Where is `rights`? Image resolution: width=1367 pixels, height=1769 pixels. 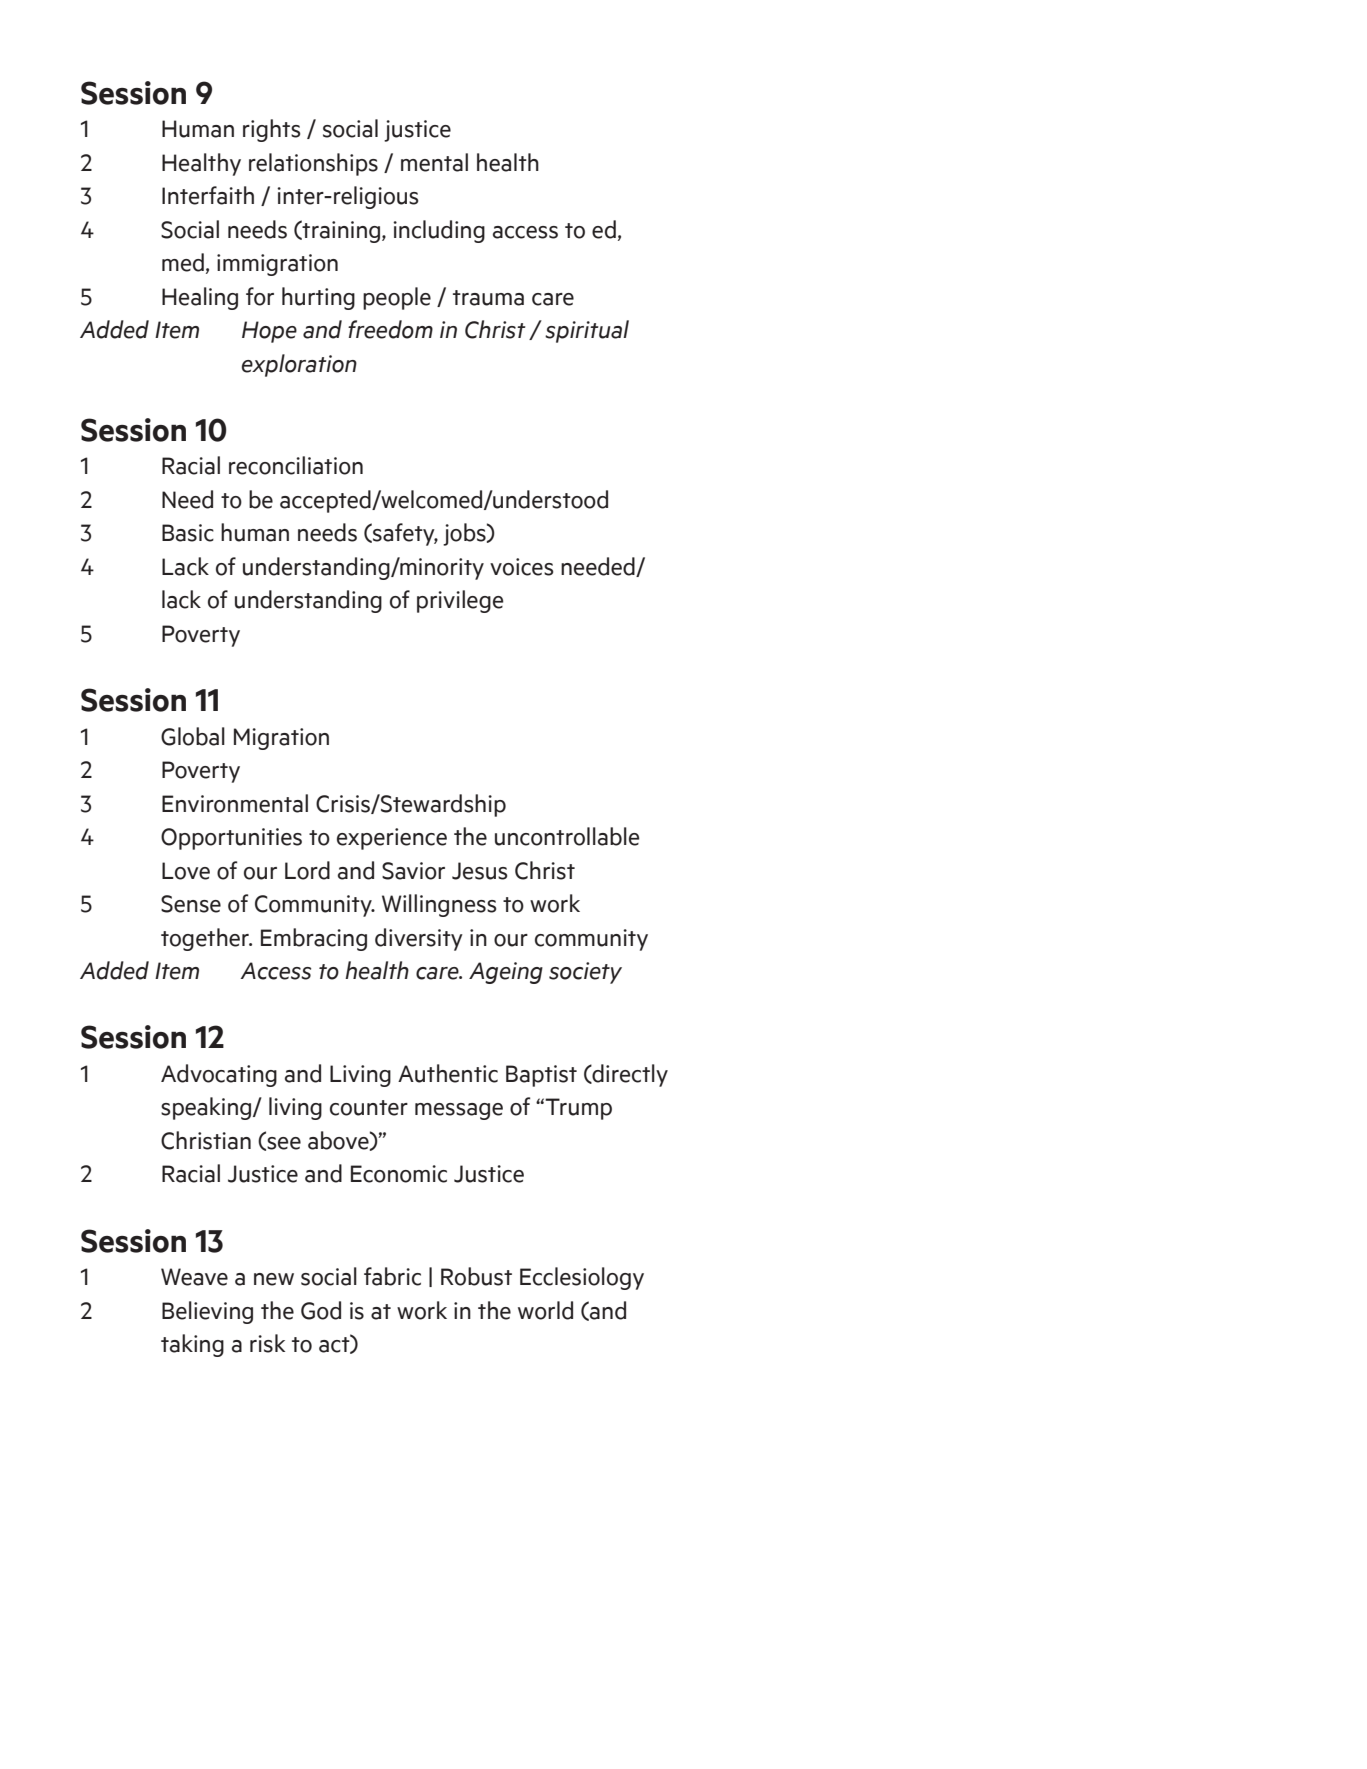 rights is located at coordinates (272, 130).
